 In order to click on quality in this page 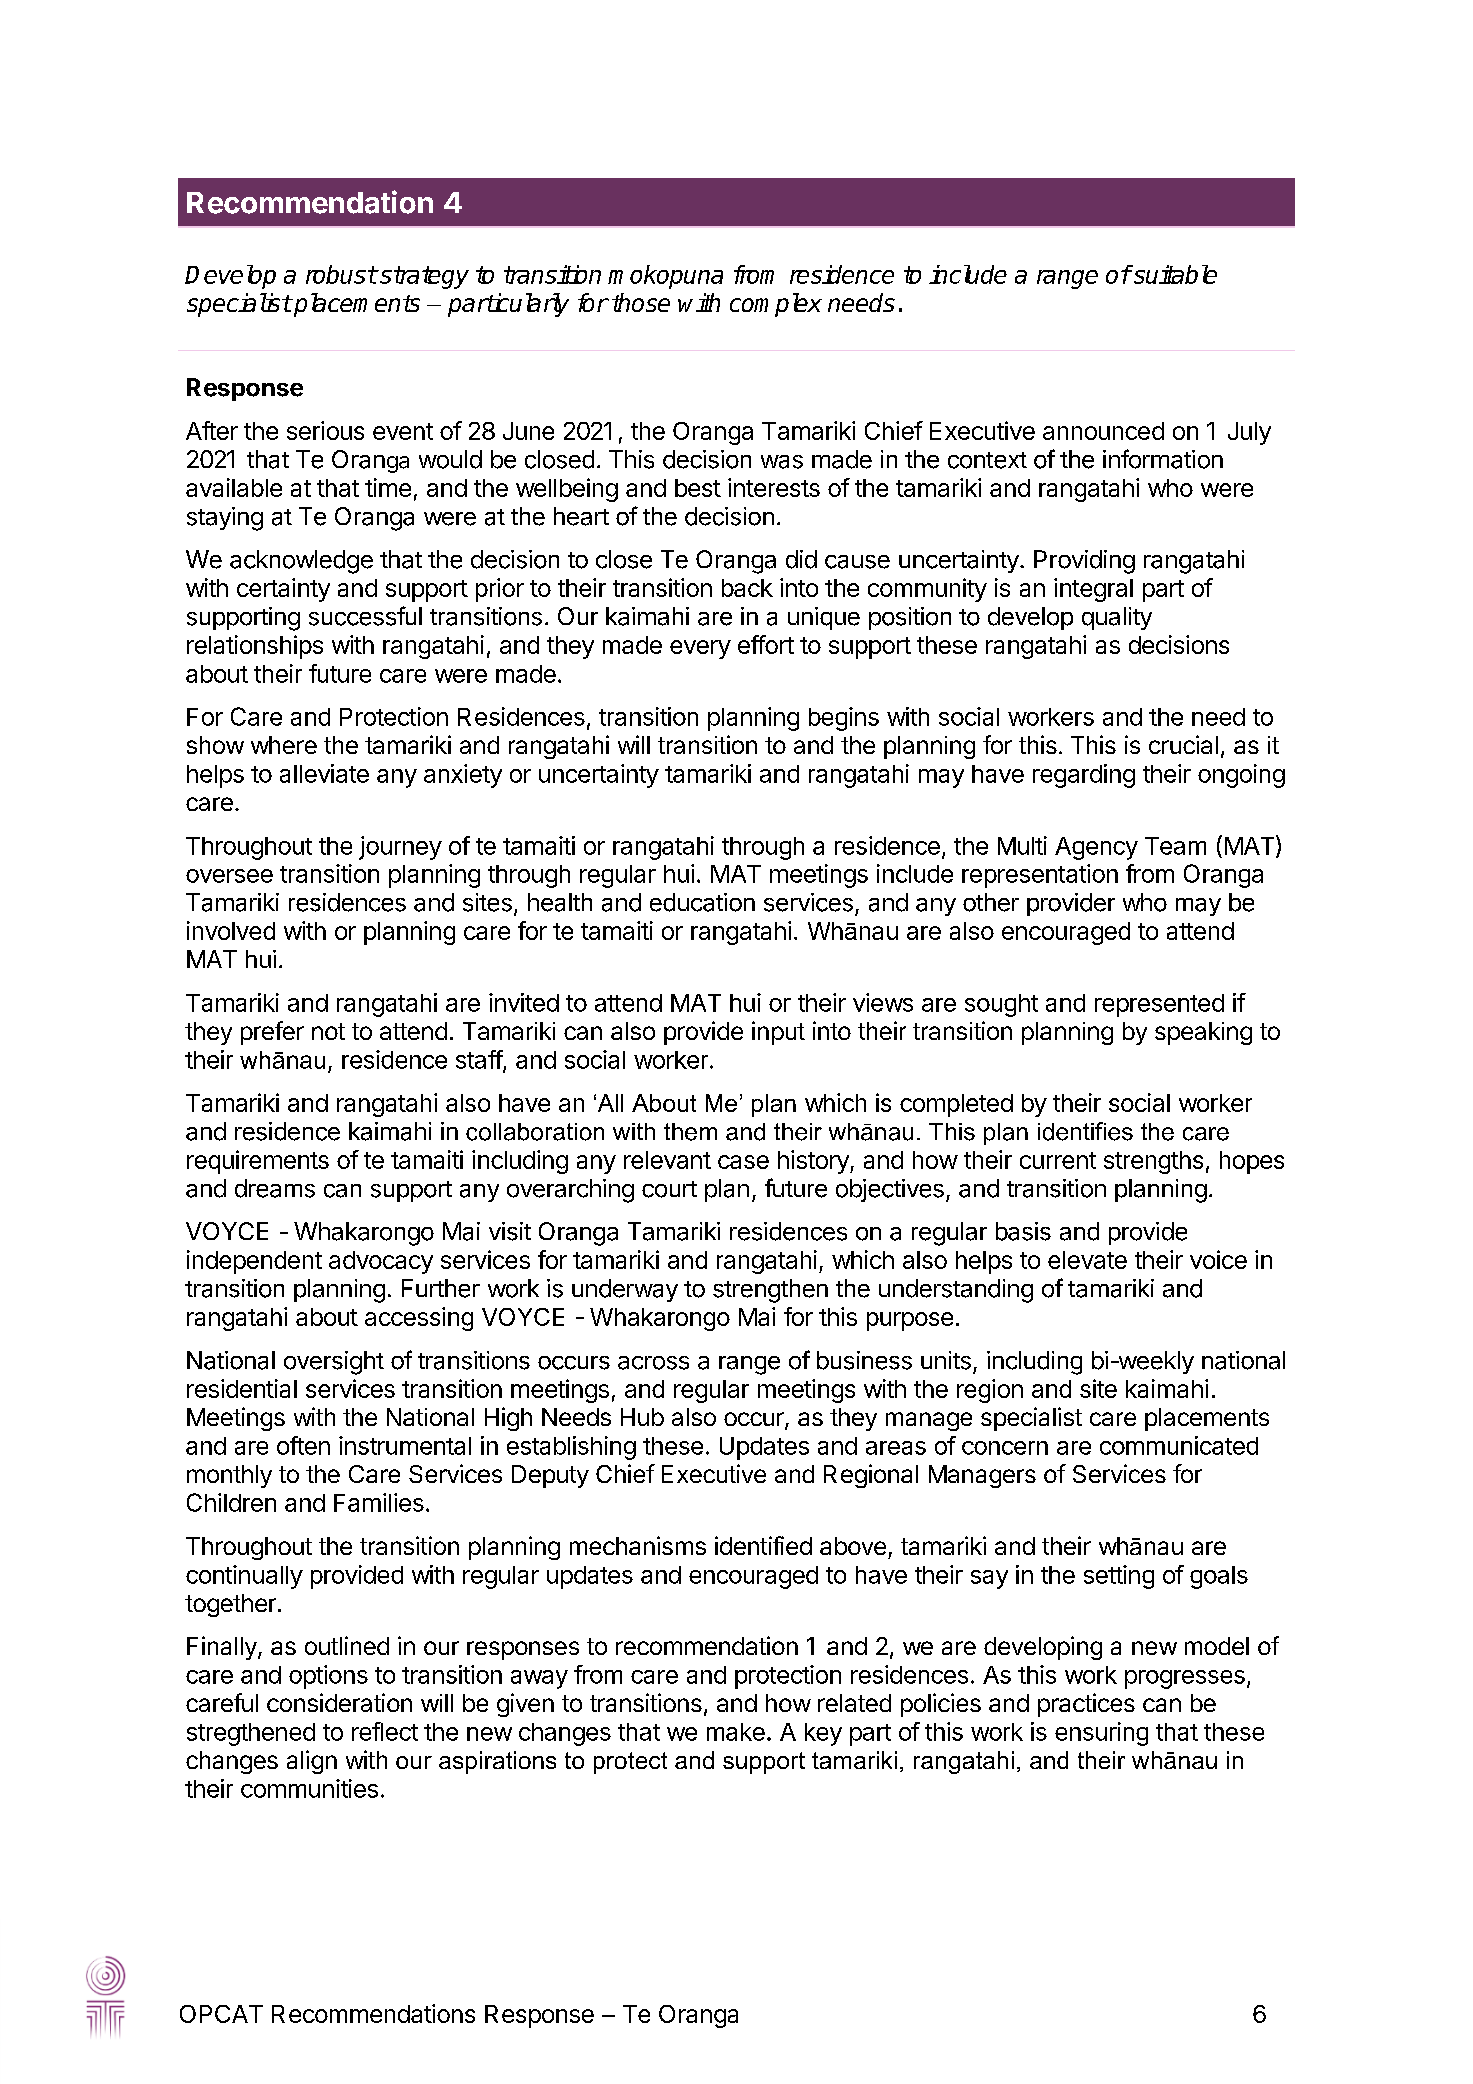, I will do `click(1117, 618)`.
